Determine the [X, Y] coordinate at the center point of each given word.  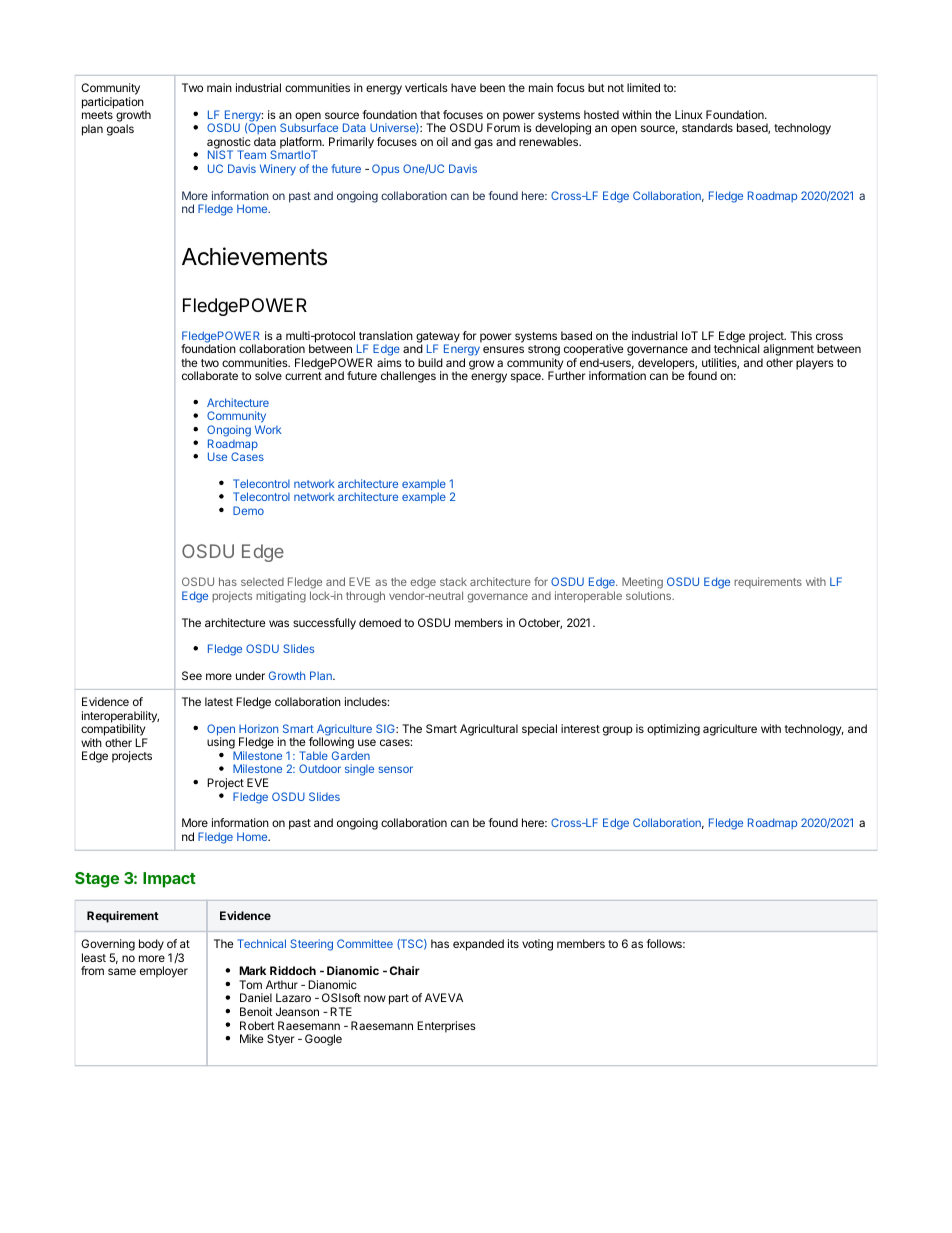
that [430, 114]
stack [453, 581]
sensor [395, 769]
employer [164, 972]
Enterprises [446, 1027]
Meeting [642, 584]
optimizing [673, 730]
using [221, 744]
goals [120, 130]
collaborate [210, 375]
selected [262, 582]
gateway [438, 338]
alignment [787, 351]
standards [707, 127]
